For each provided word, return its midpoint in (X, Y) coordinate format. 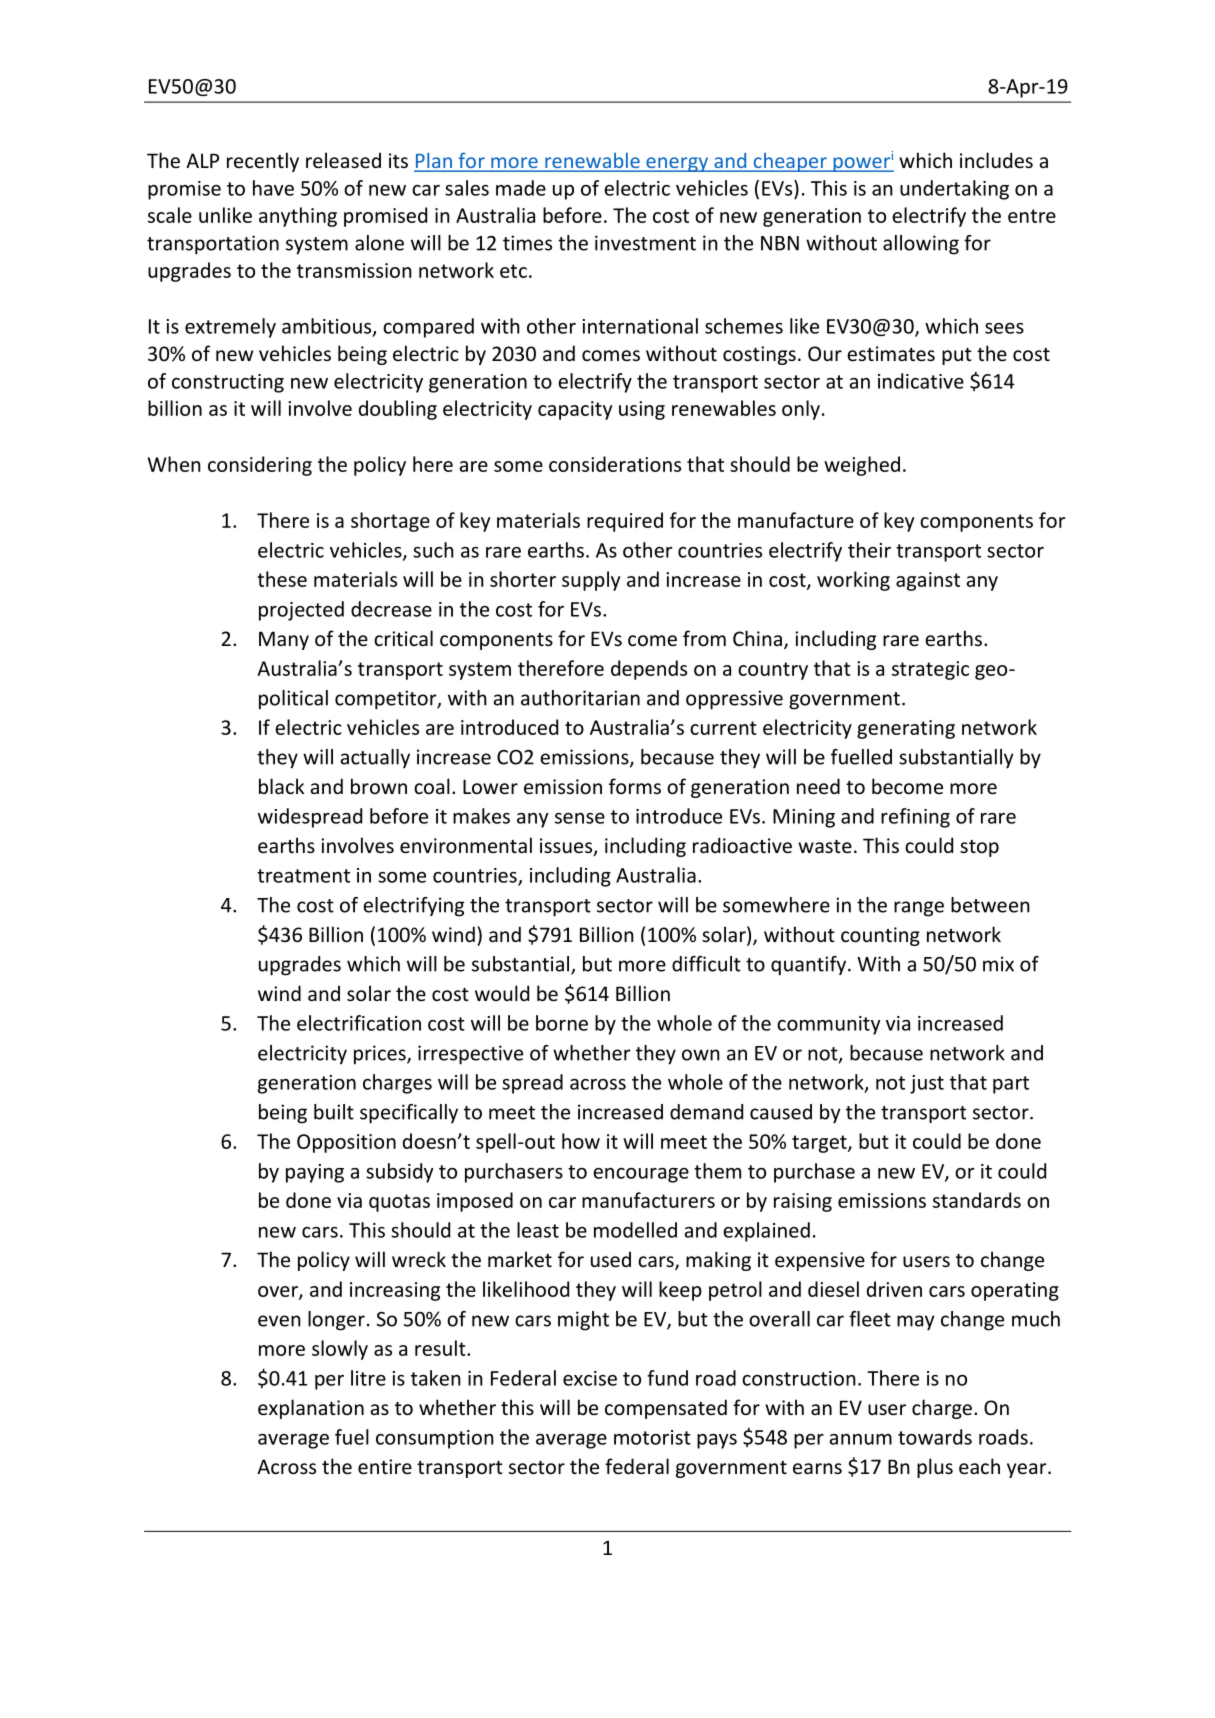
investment (645, 243)
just (927, 1084)
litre (368, 1378)
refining (915, 818)
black (281, 786)
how (581, 1141)
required (625, 522)
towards (935, 1437)
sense (580, 818)
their (869, 550)
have (273, 188)
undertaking (954, 190)
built (334, 1112)
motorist (652, 1437)
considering (260, 466)
